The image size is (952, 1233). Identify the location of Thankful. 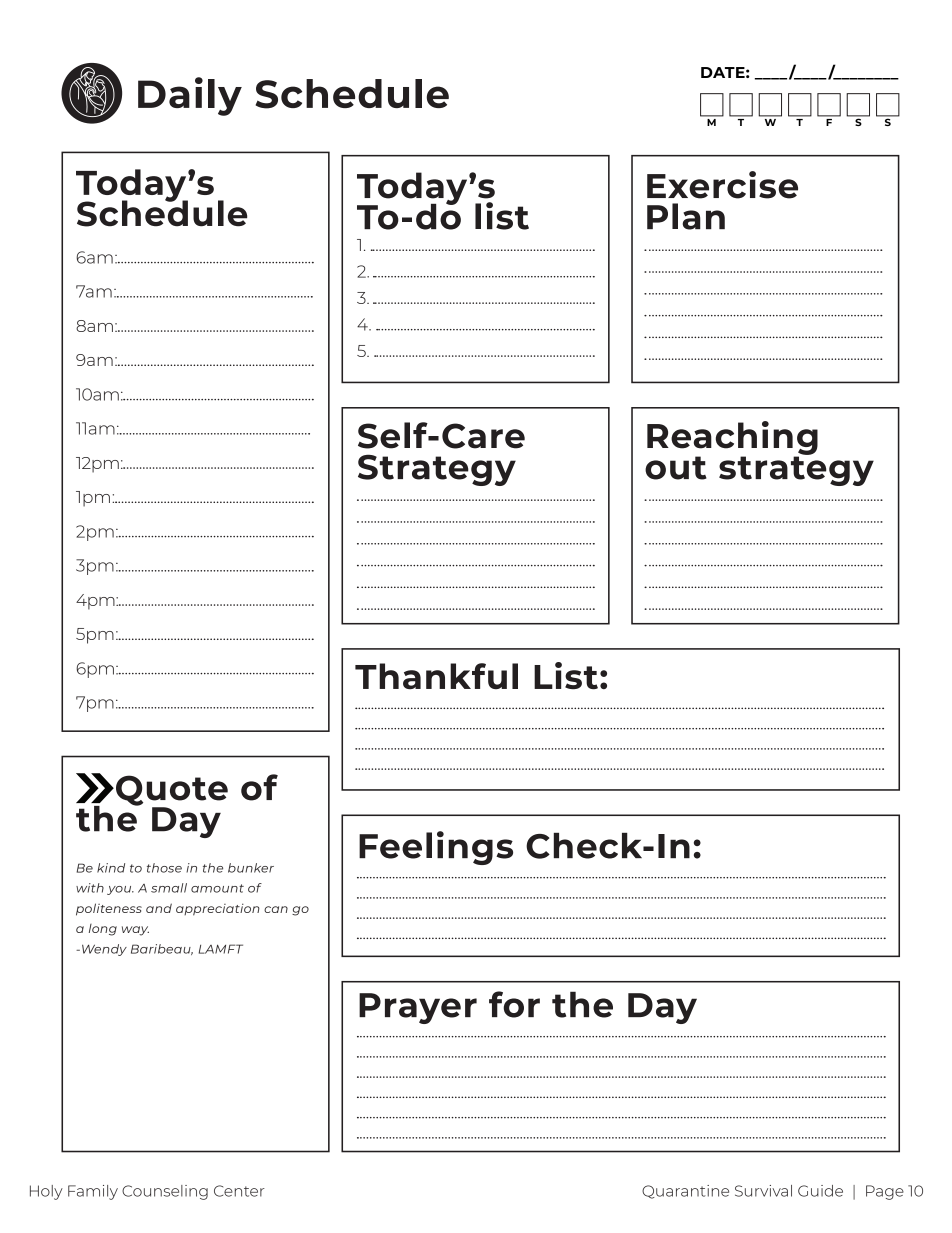
(436, 676).
